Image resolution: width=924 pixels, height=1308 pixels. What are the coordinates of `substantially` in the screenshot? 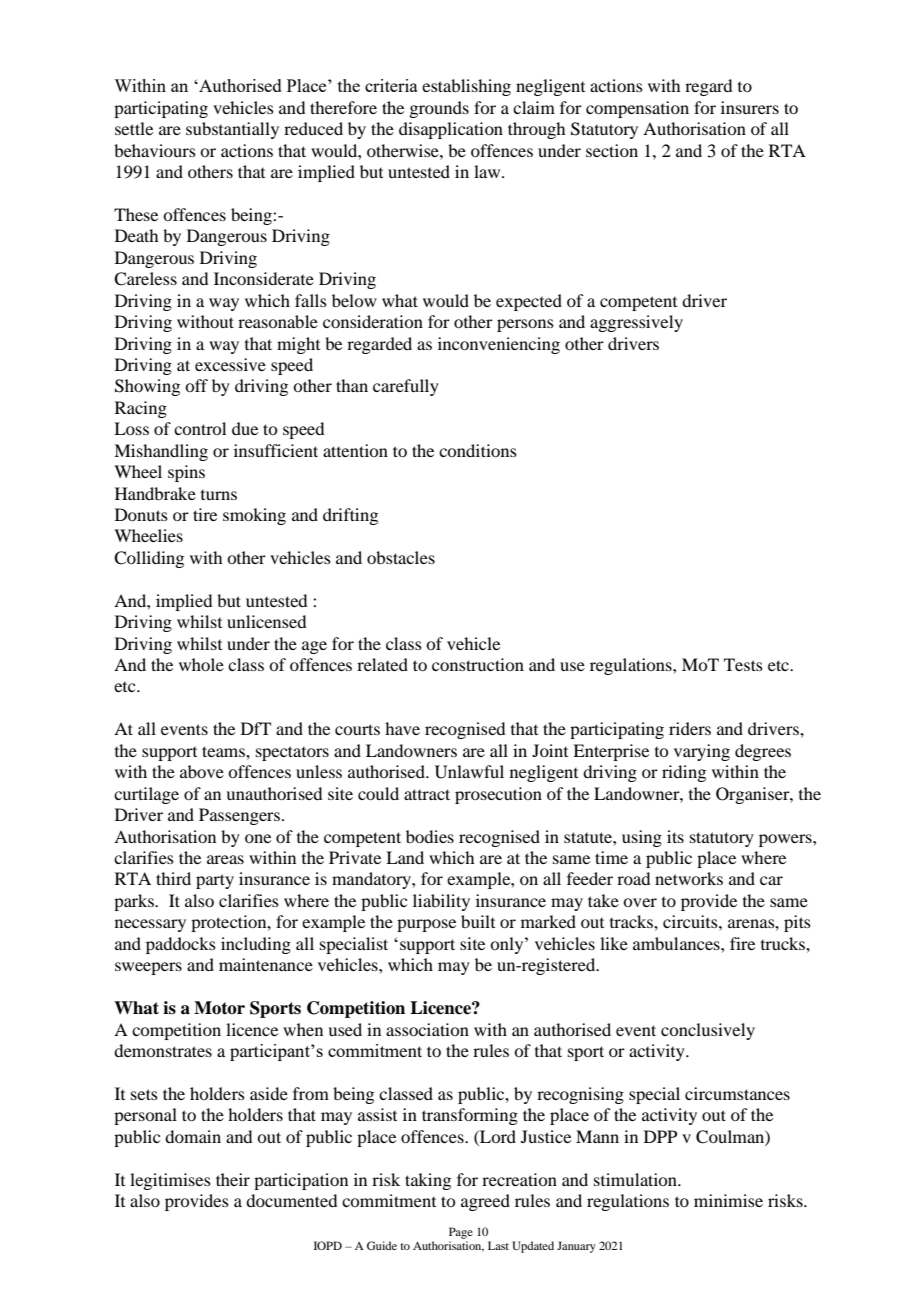 It's located at (232, 130).
